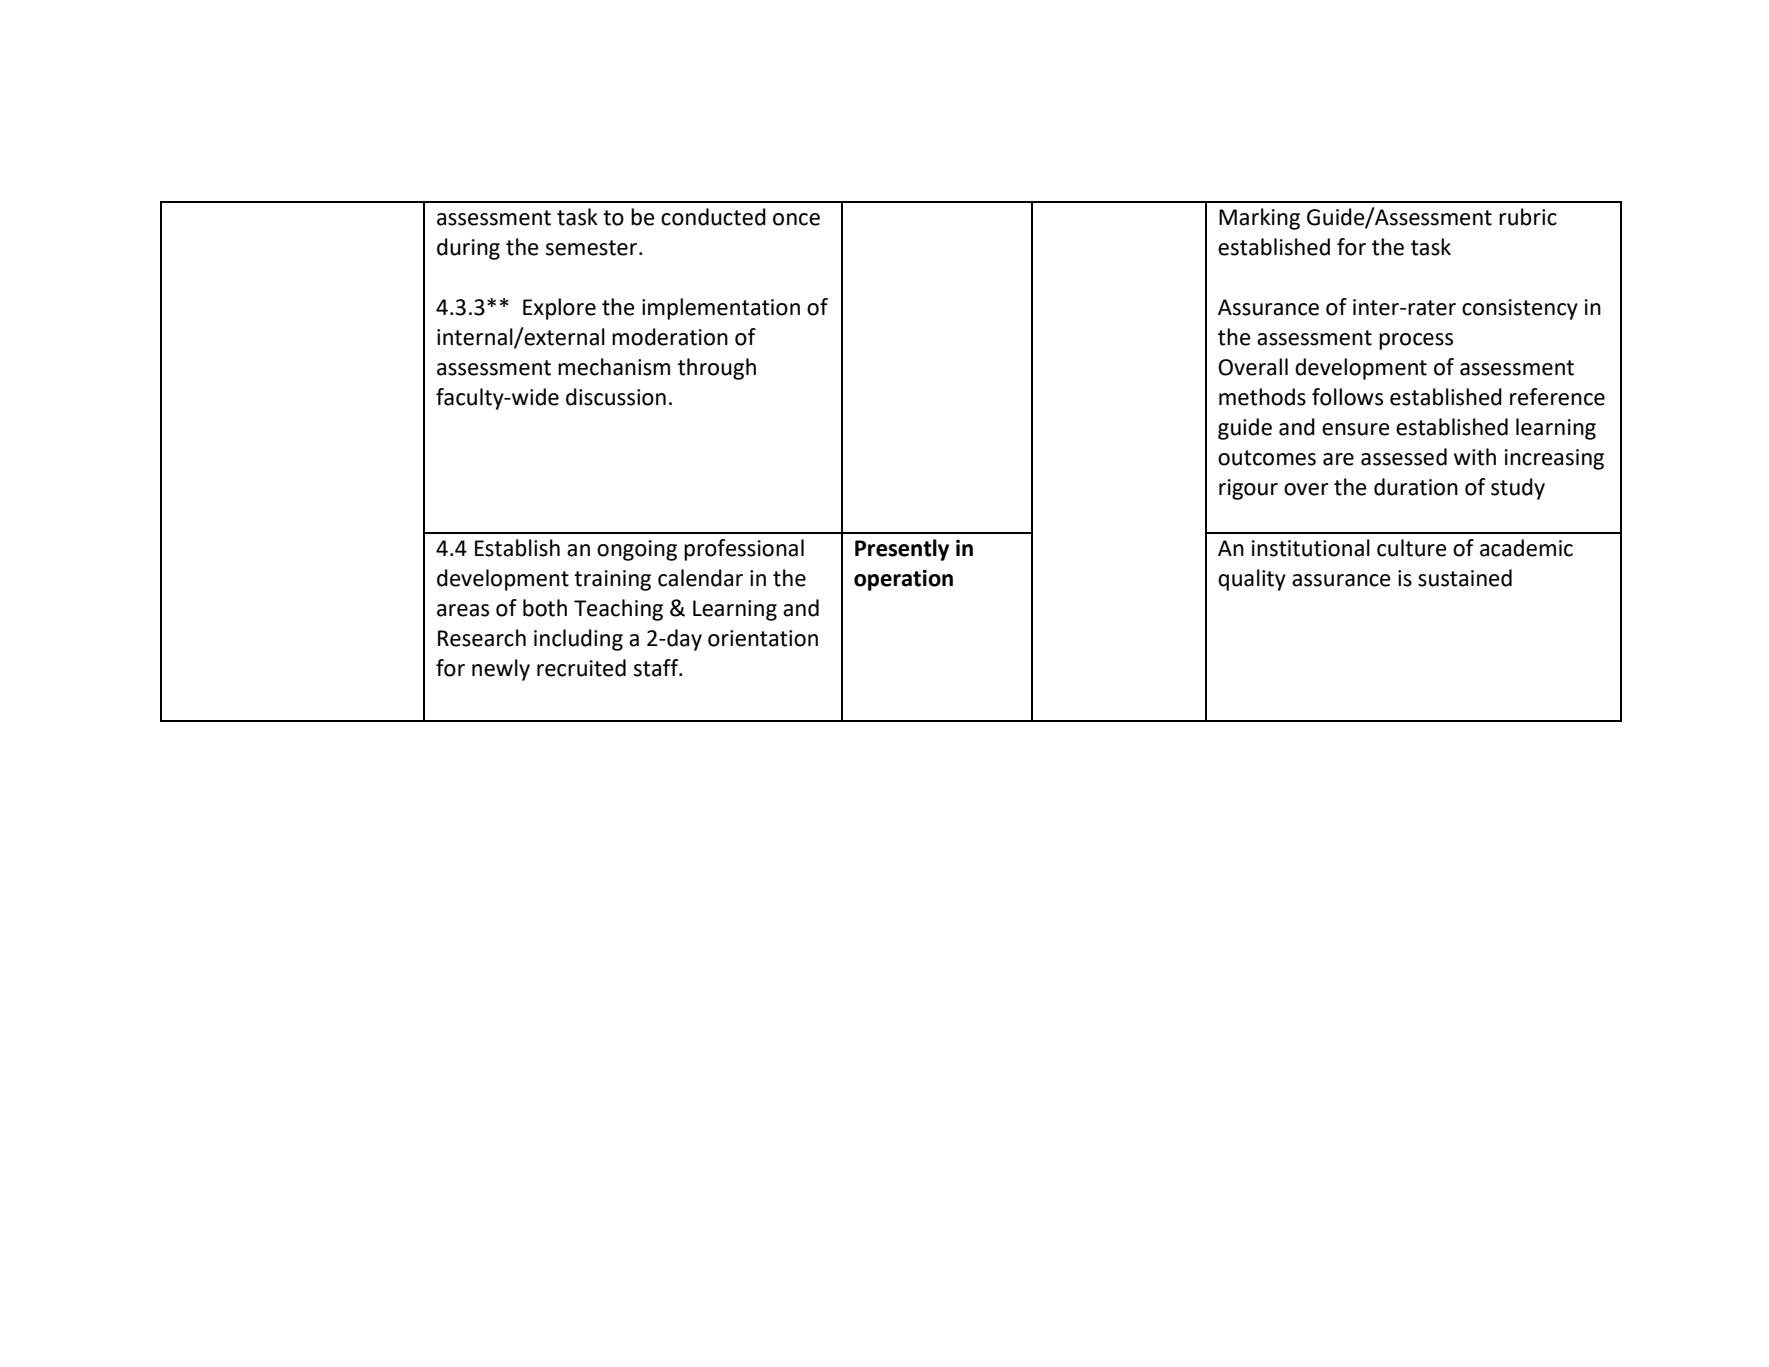  Describe the element at coordinates (581, 668) in the page. I see `recruited` at that location.
